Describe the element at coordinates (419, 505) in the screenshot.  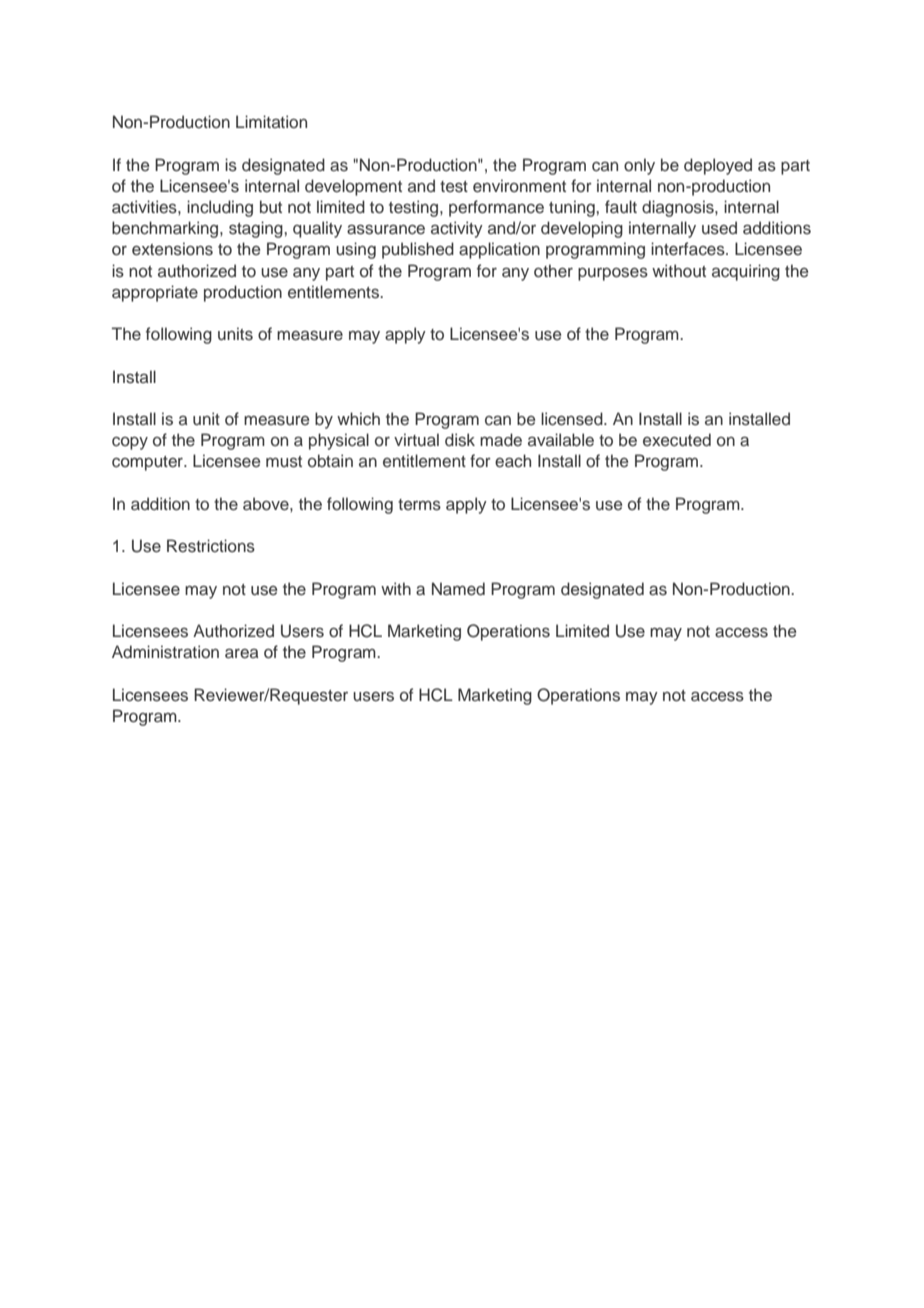
I see `terms` at that location.
